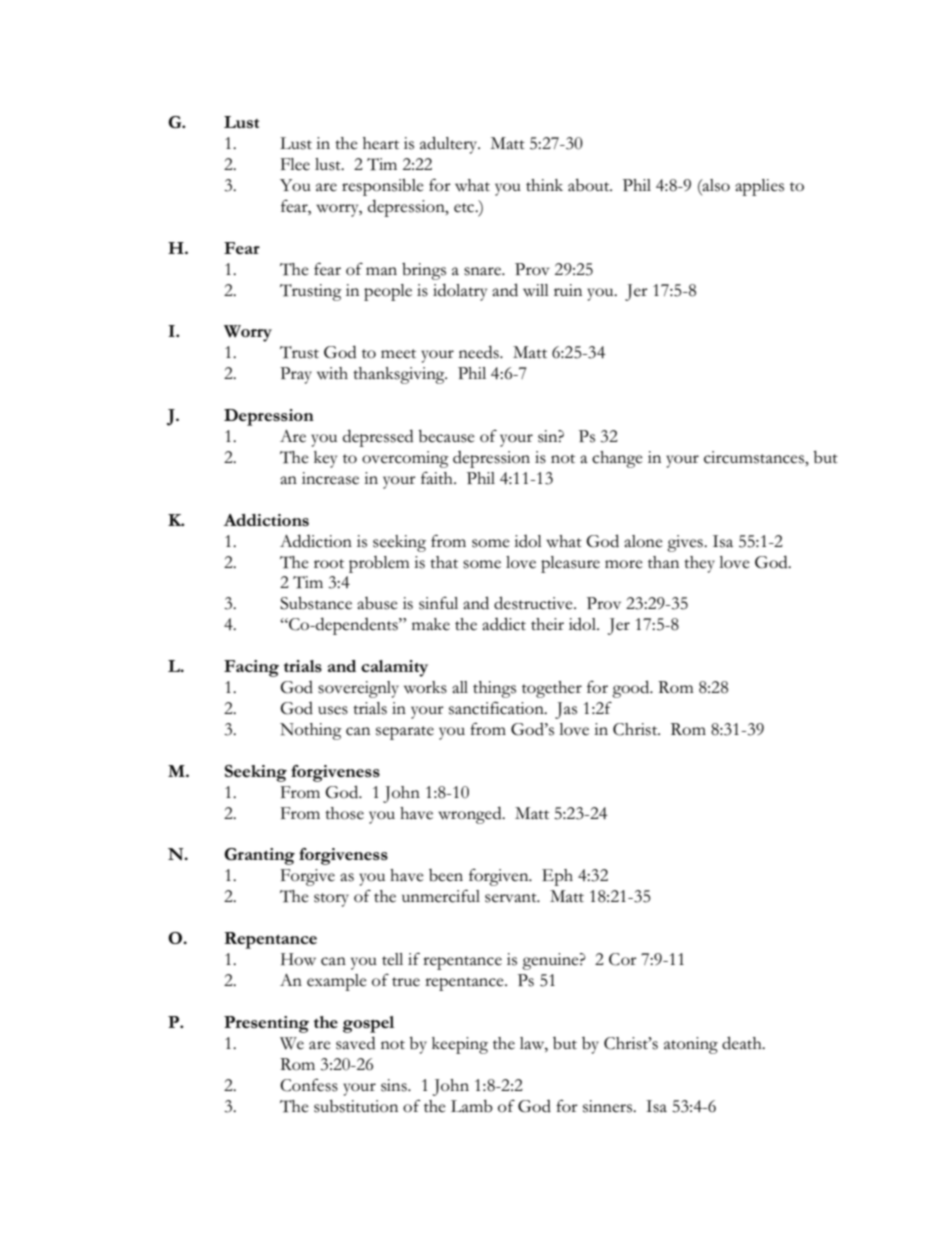 The width and height of the screenshot is (952, 1233). Describe the element at coordinates (686, 543) in the screenshot. I see `gives` at that location.
